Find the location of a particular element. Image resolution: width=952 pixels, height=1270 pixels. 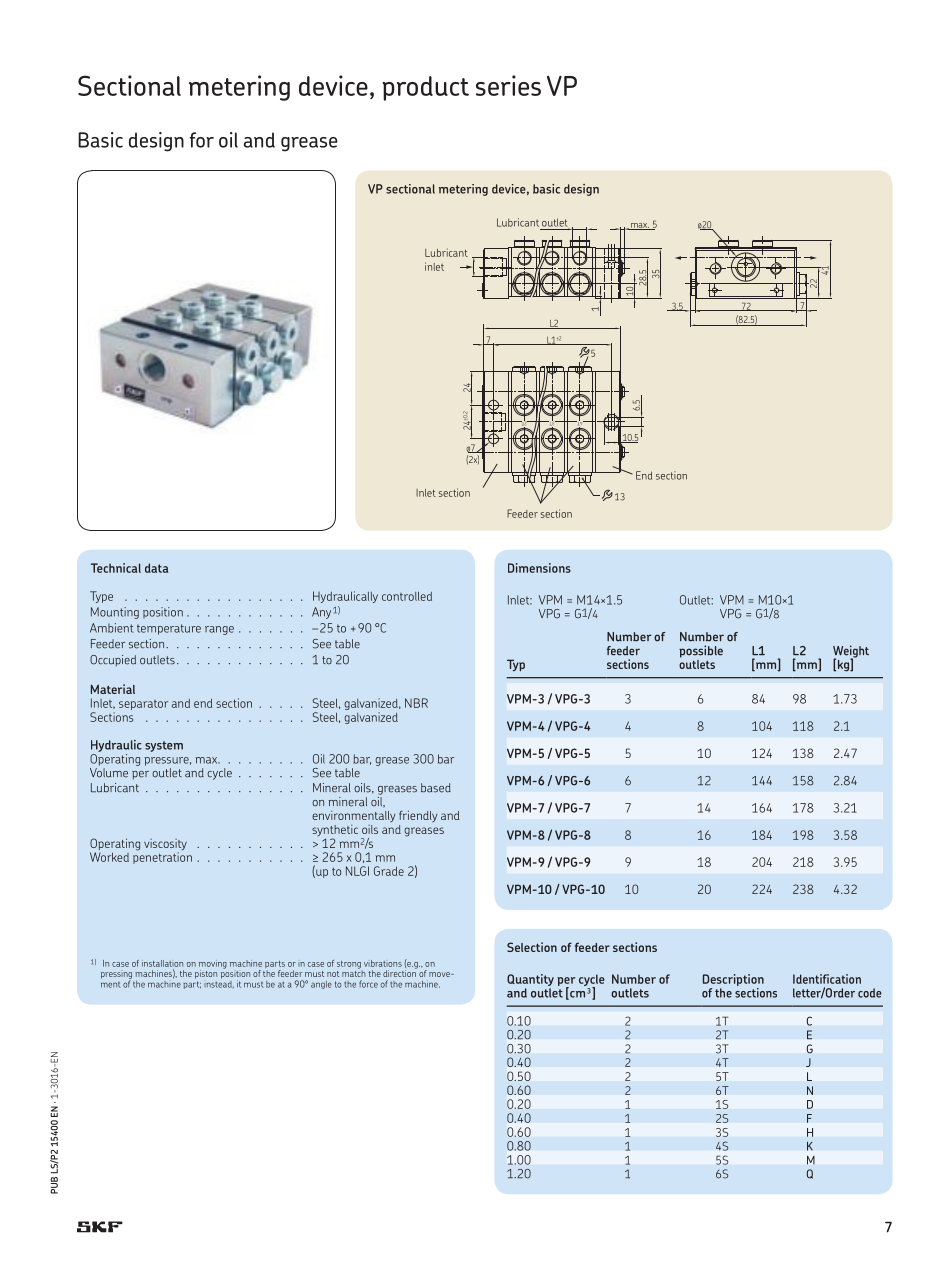

data is located at coordinates (157, 568).
